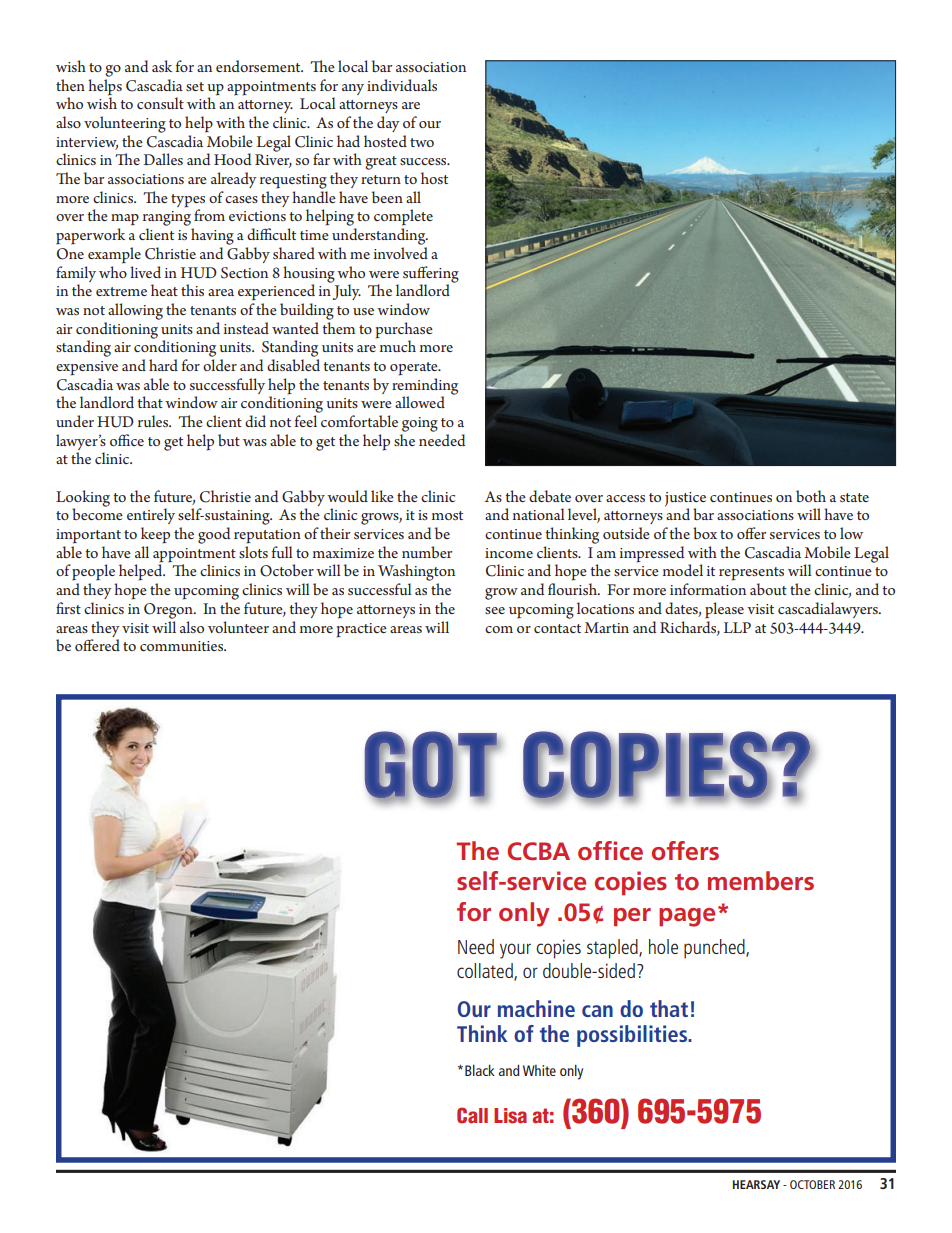  What do you see at coordinates (495, 610) in the document?
I see `see` at bounding box center [495, 610].
